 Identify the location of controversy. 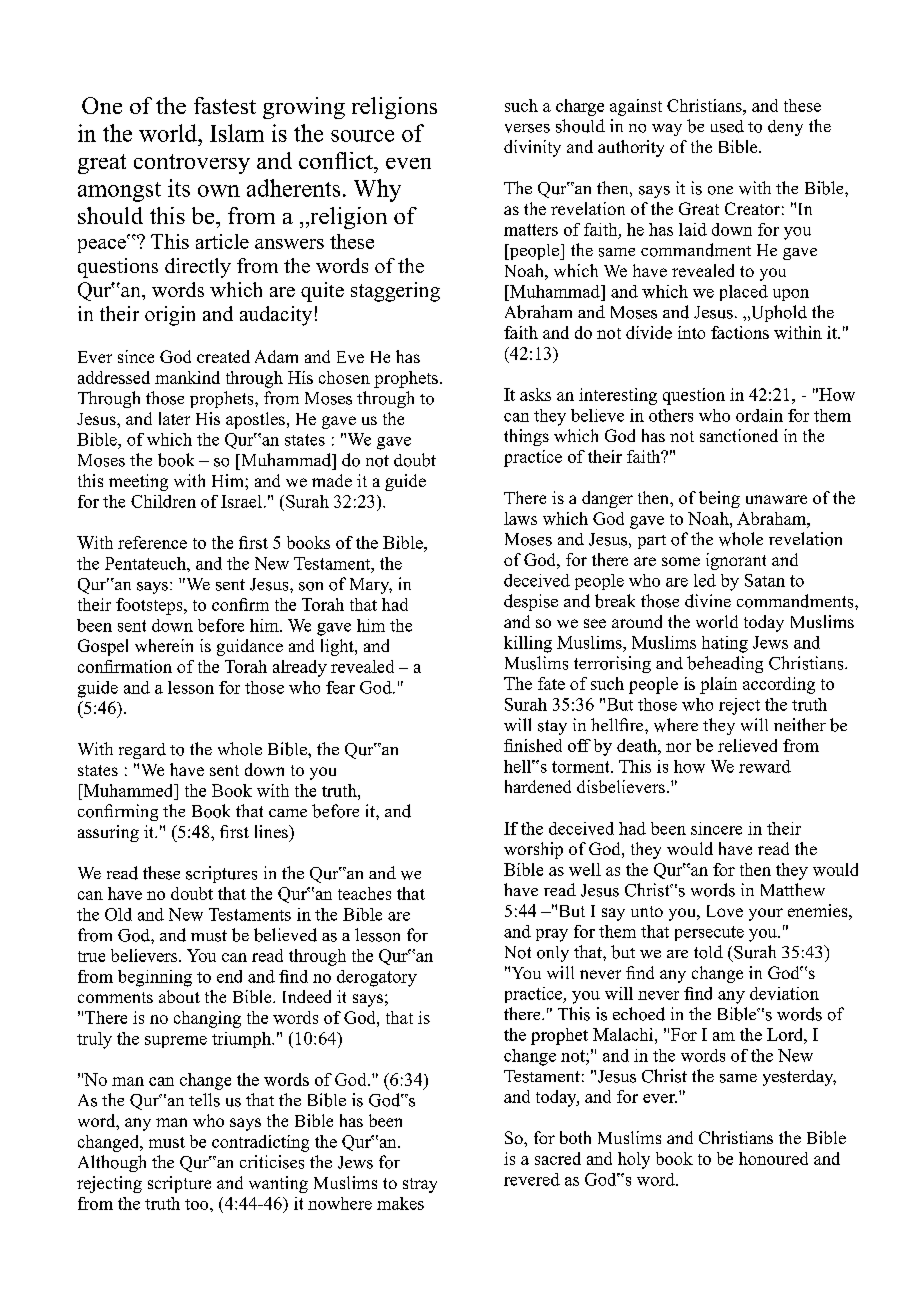
(192, 164).
